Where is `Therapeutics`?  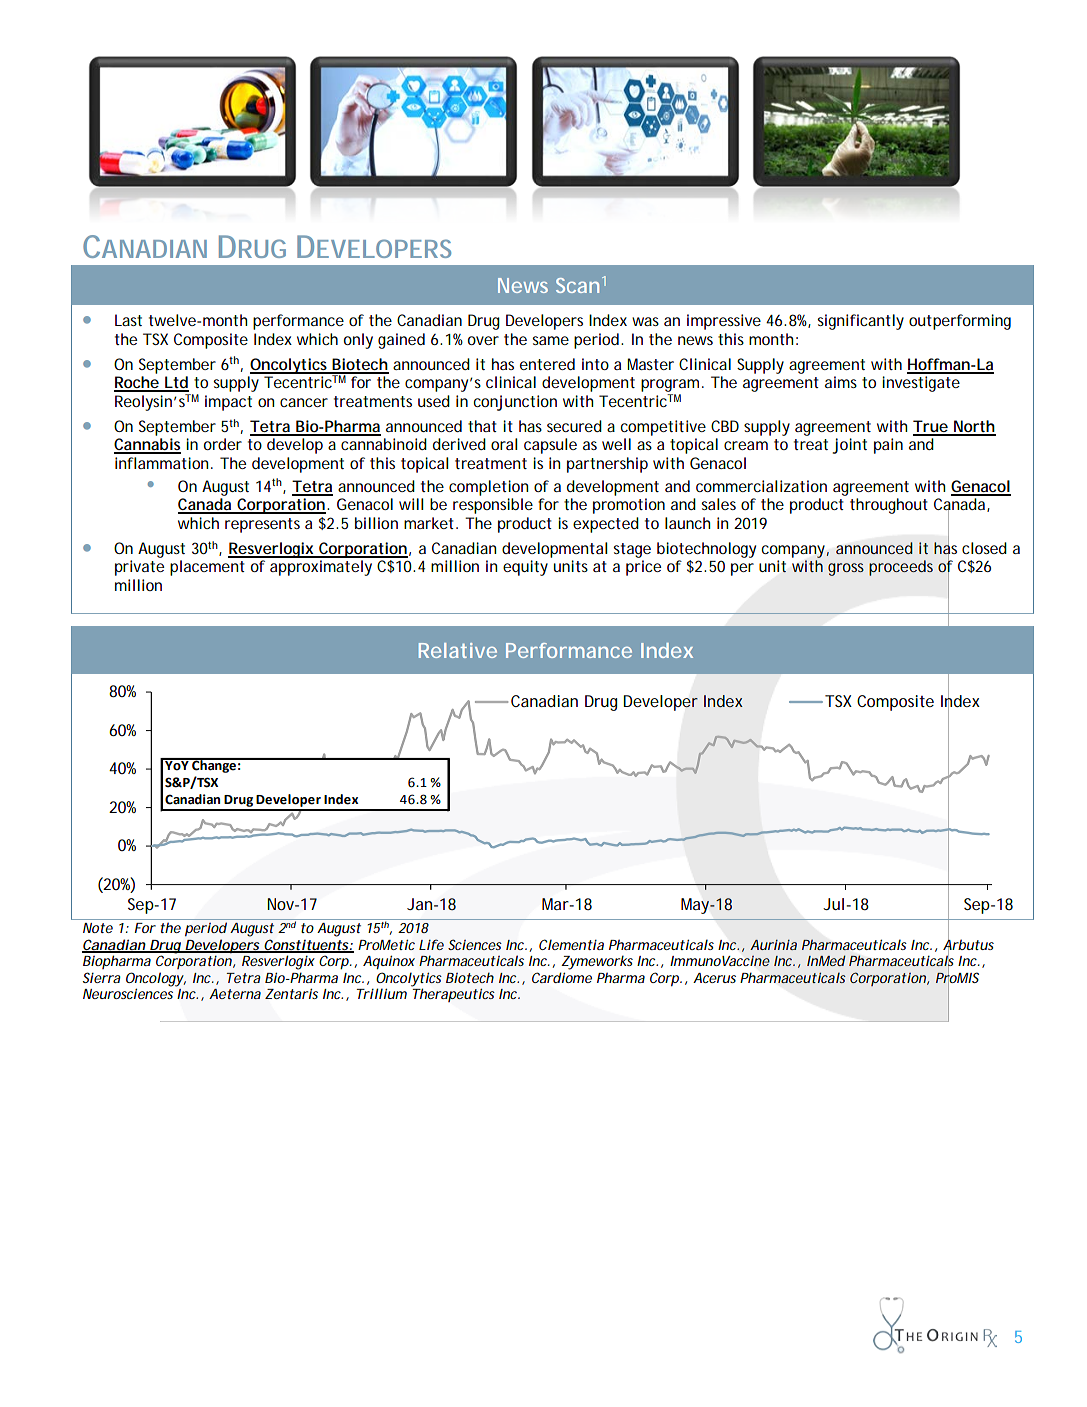 Therapeutics is located at coordinates (453, 994).
